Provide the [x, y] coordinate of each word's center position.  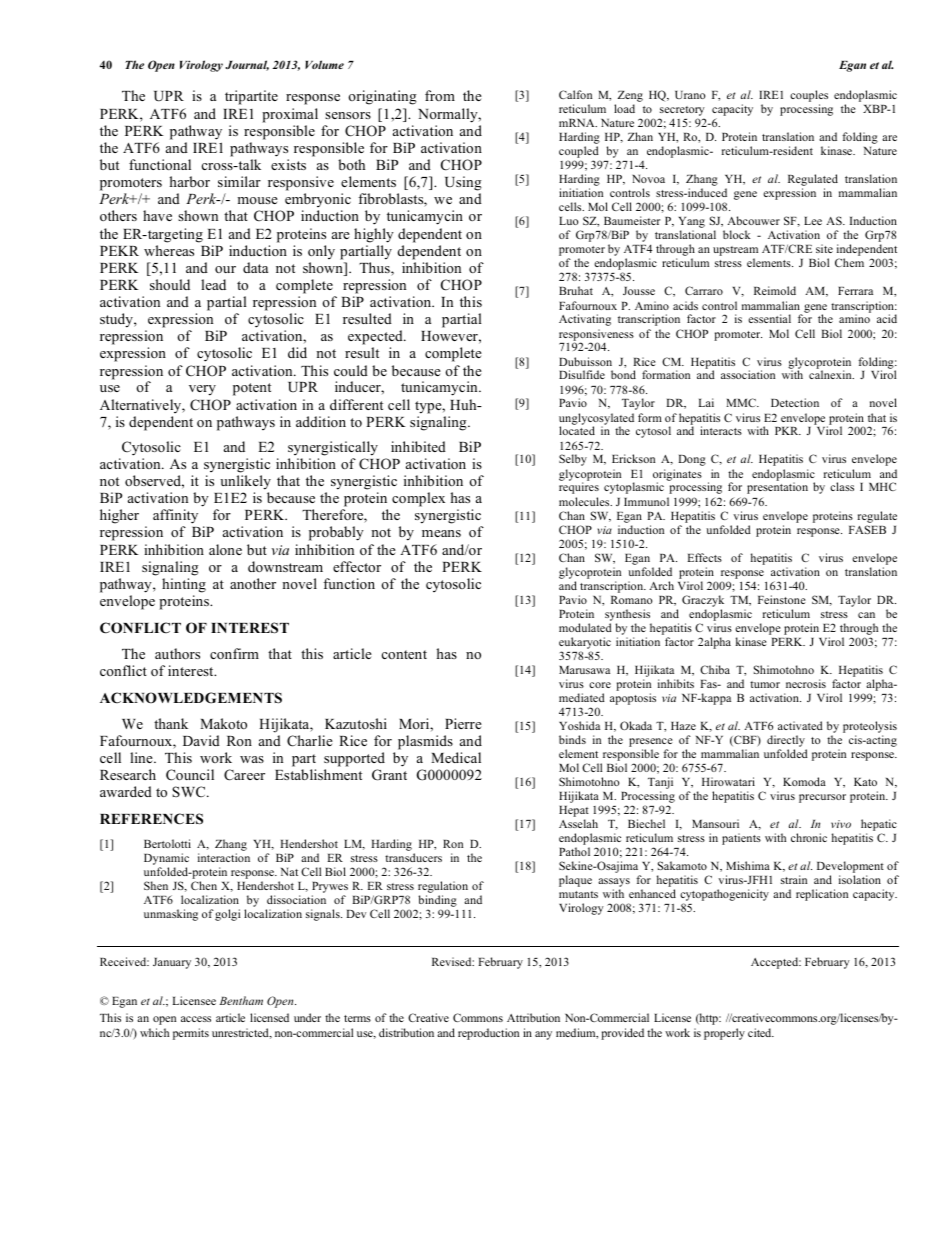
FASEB [867, 529]
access [196, 1019]
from [440, 95]
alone [225, 549]
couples [809, 97]
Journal [247, 65]
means [441, 533]
